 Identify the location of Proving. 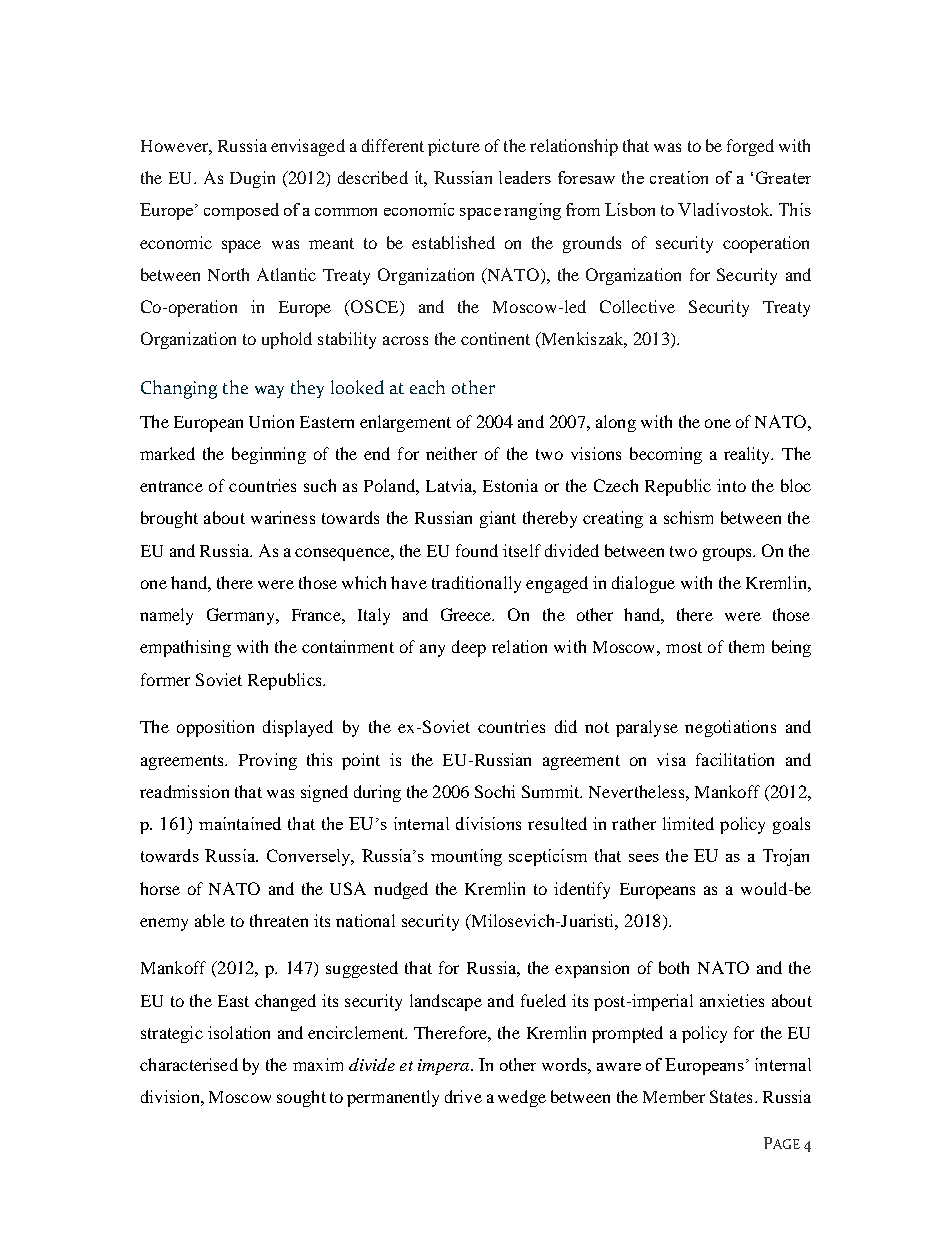
(268, 761).
